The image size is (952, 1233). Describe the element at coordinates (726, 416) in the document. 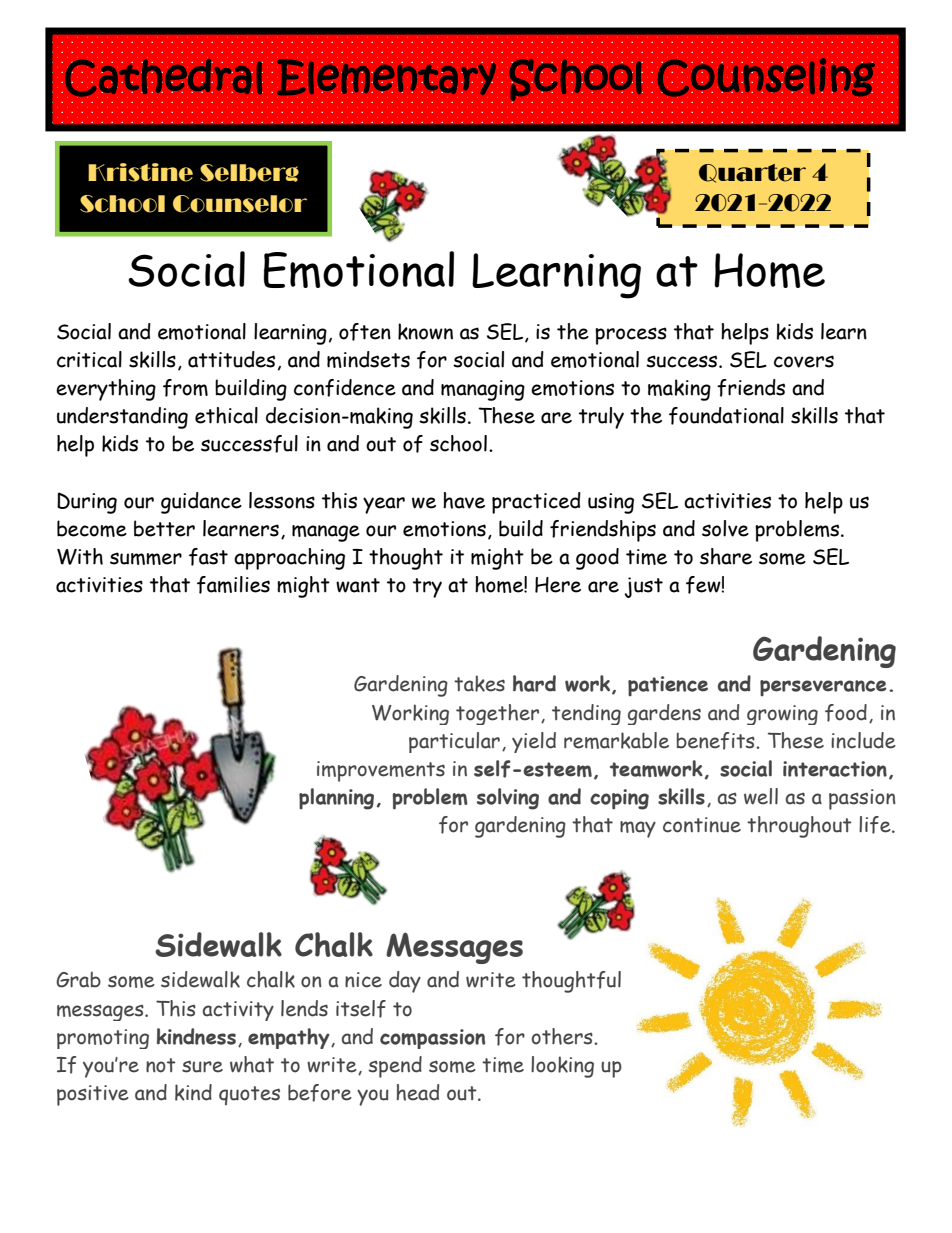

I see `foundational` at that location.
